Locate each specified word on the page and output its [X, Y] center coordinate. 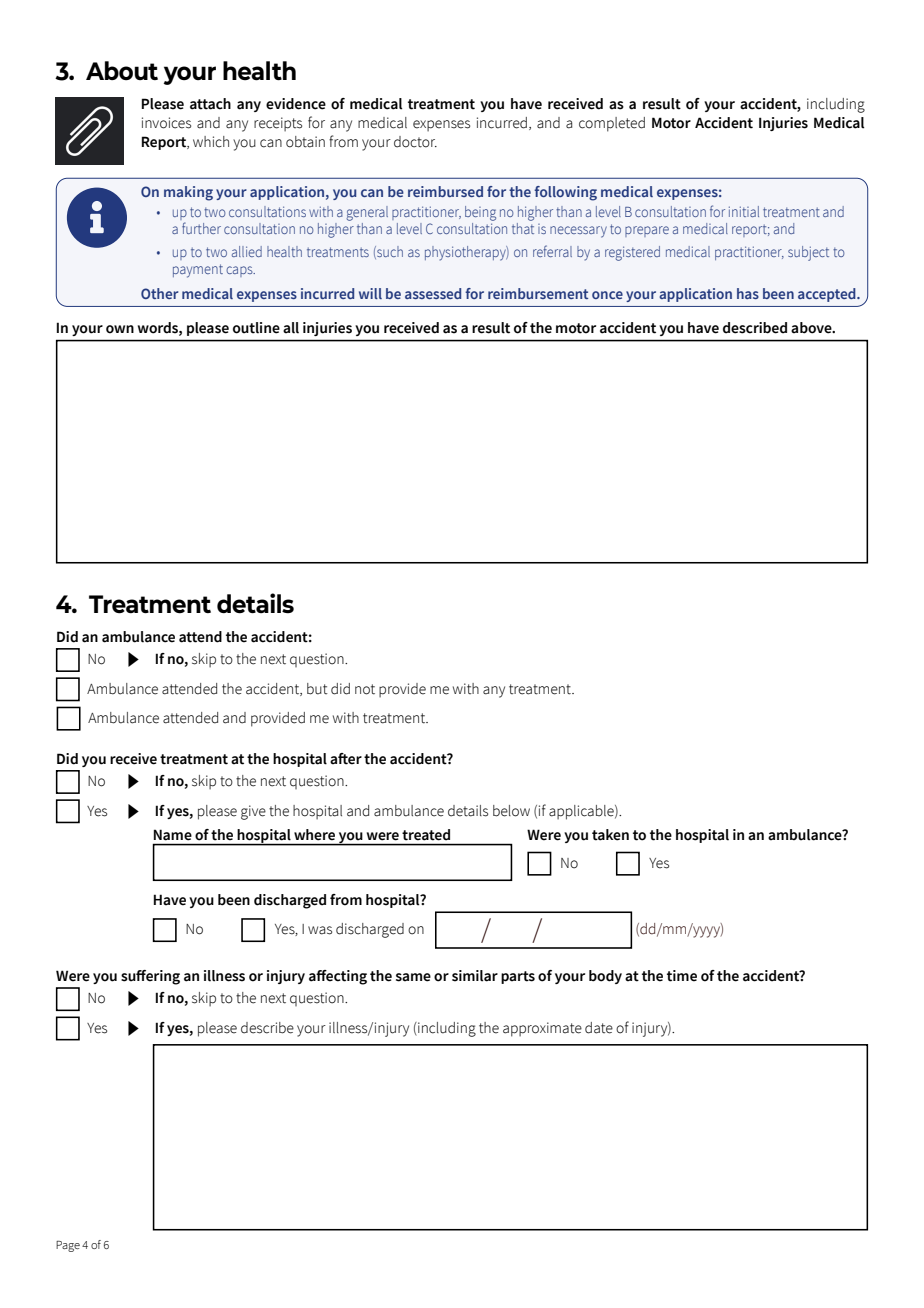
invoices [166, 123]
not [365, 689]
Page [68, 1246]
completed [612, 124]
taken [610, 835]
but [317, 689]
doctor [415, 142]
